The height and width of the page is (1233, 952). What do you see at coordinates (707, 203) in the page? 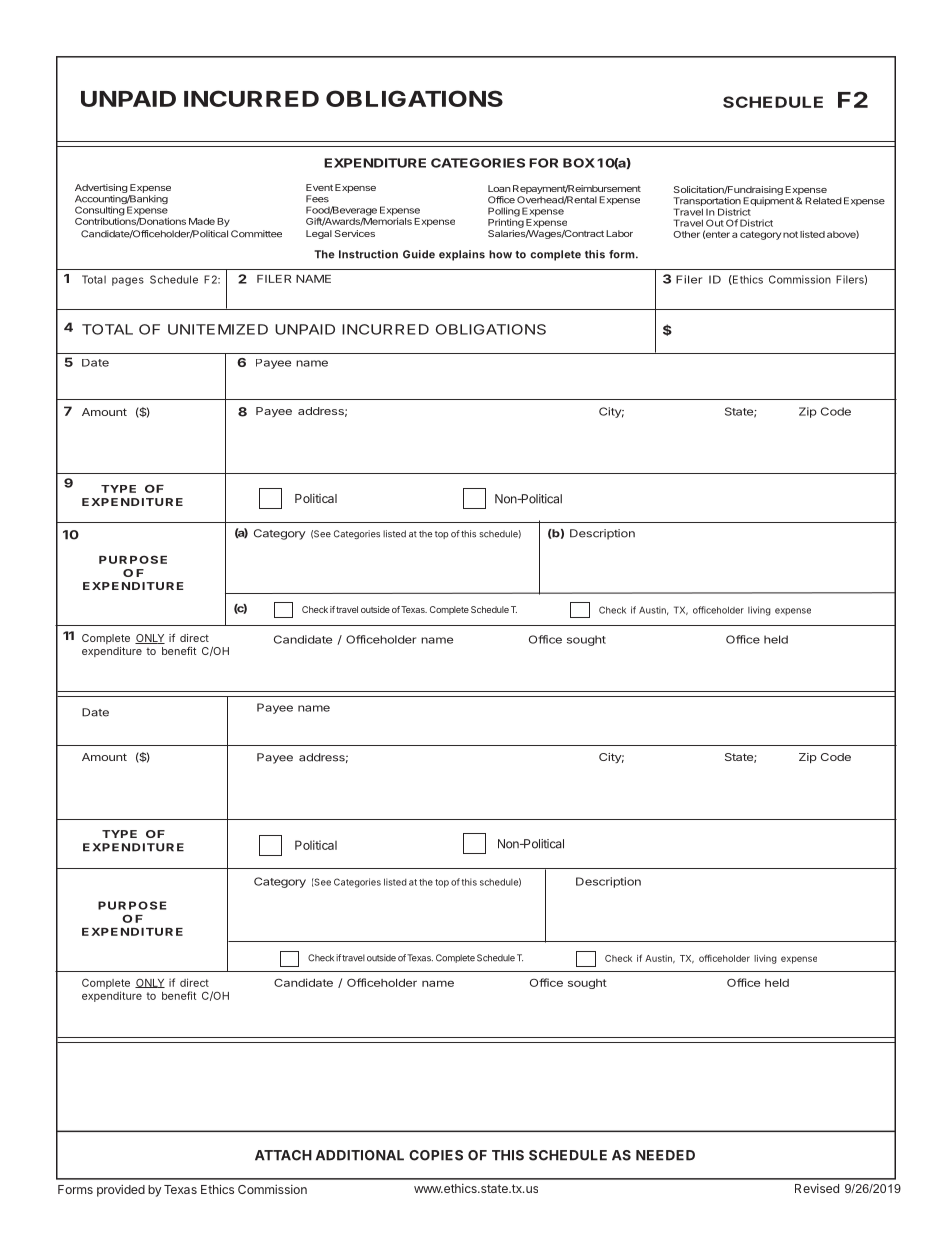
I see `Transportation` at bounding box center [707, 203].
